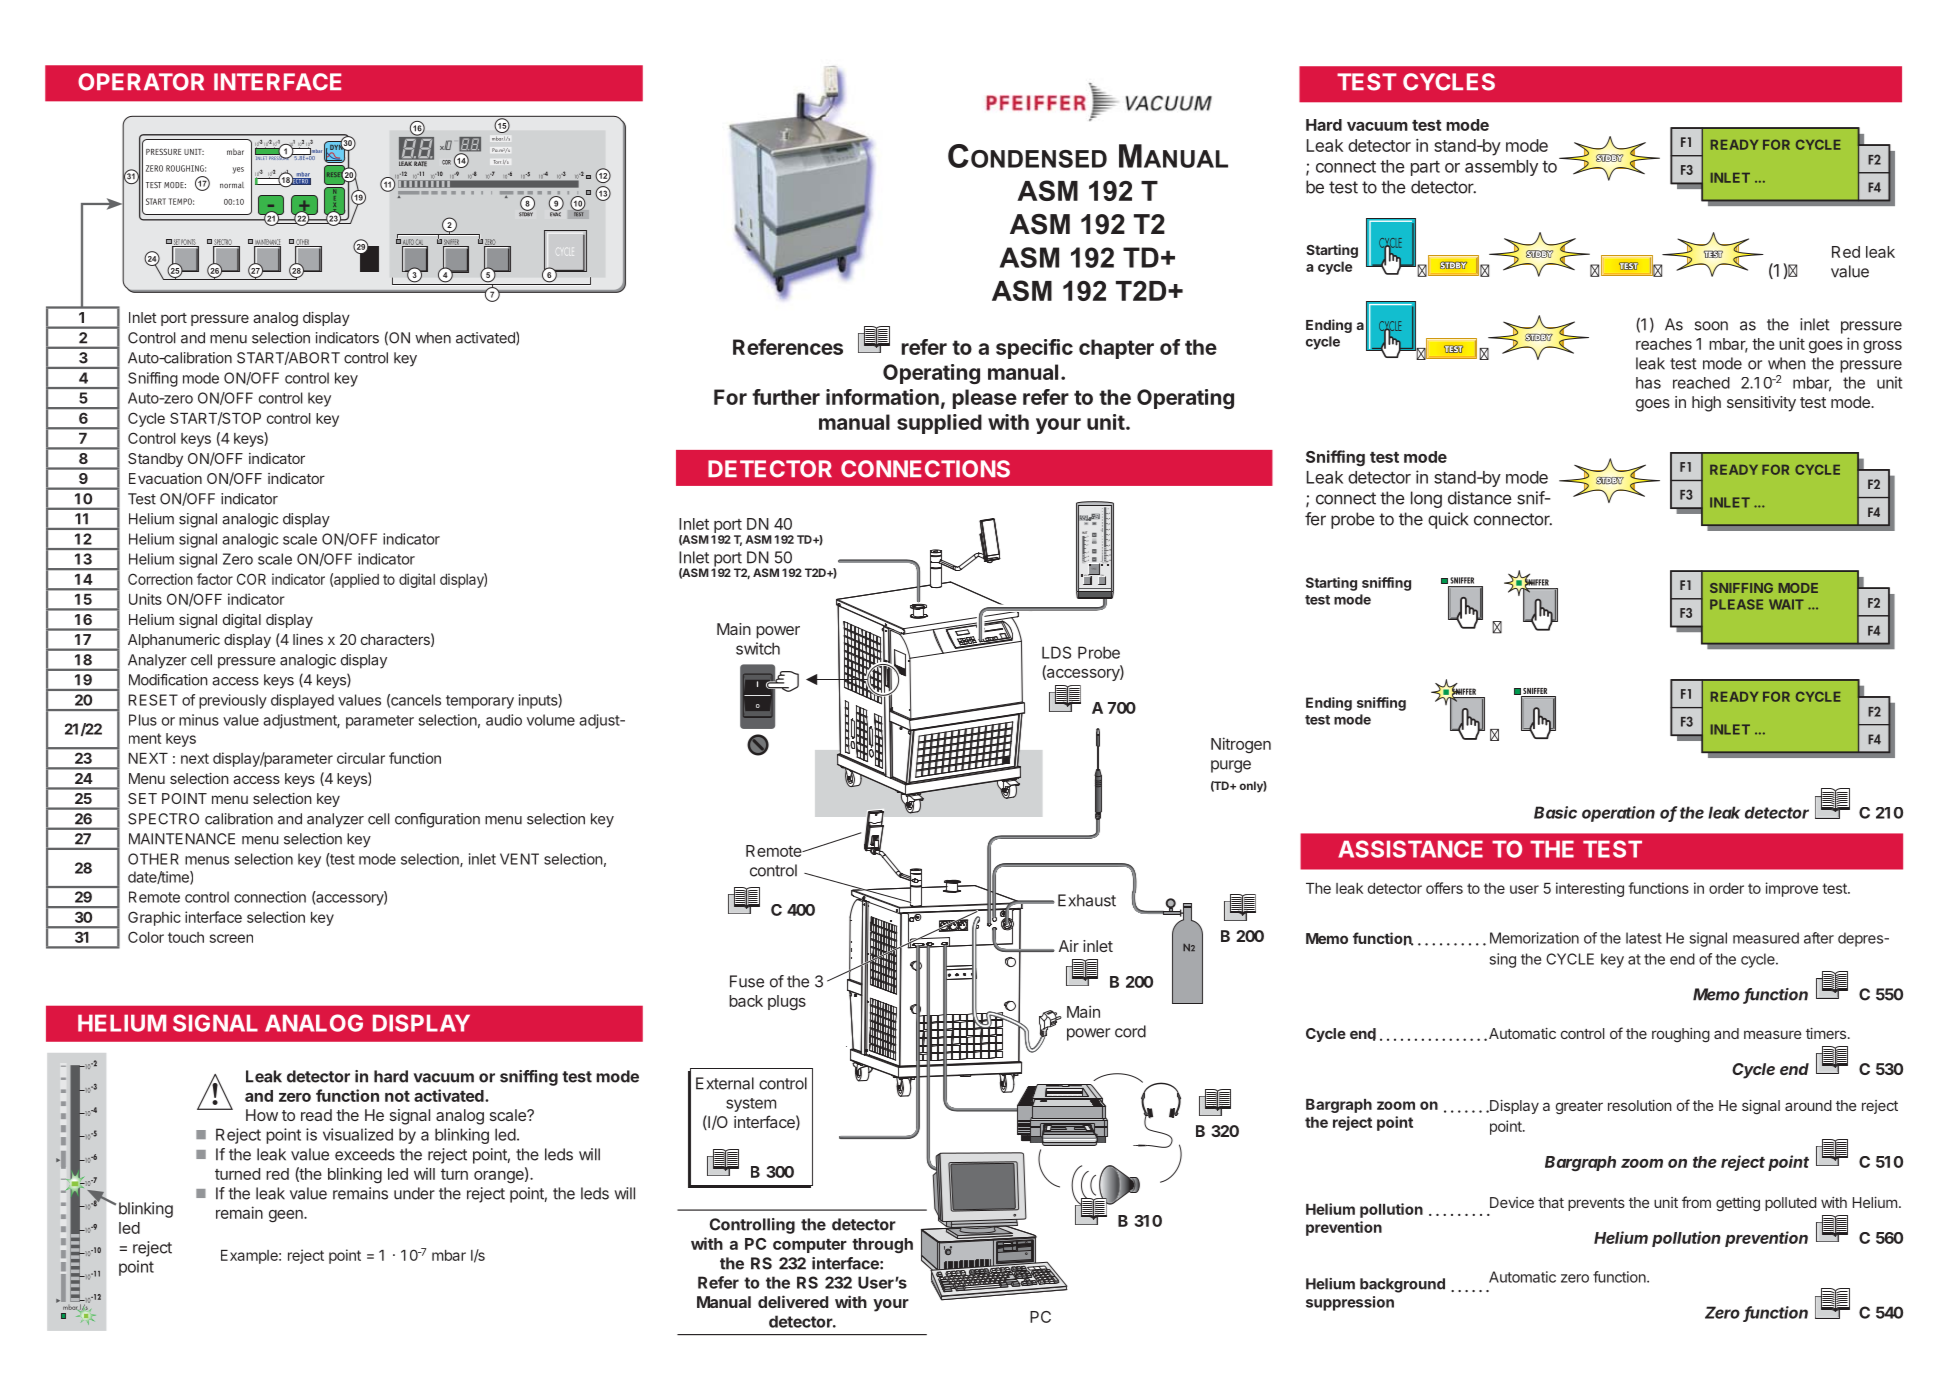 Image resolution: width=1948 pixels, height=1377 pixels. What do you see at coordinates (1696, 1202) in the screenshot?
I see `from` at bounding box center [1696, 1202].
